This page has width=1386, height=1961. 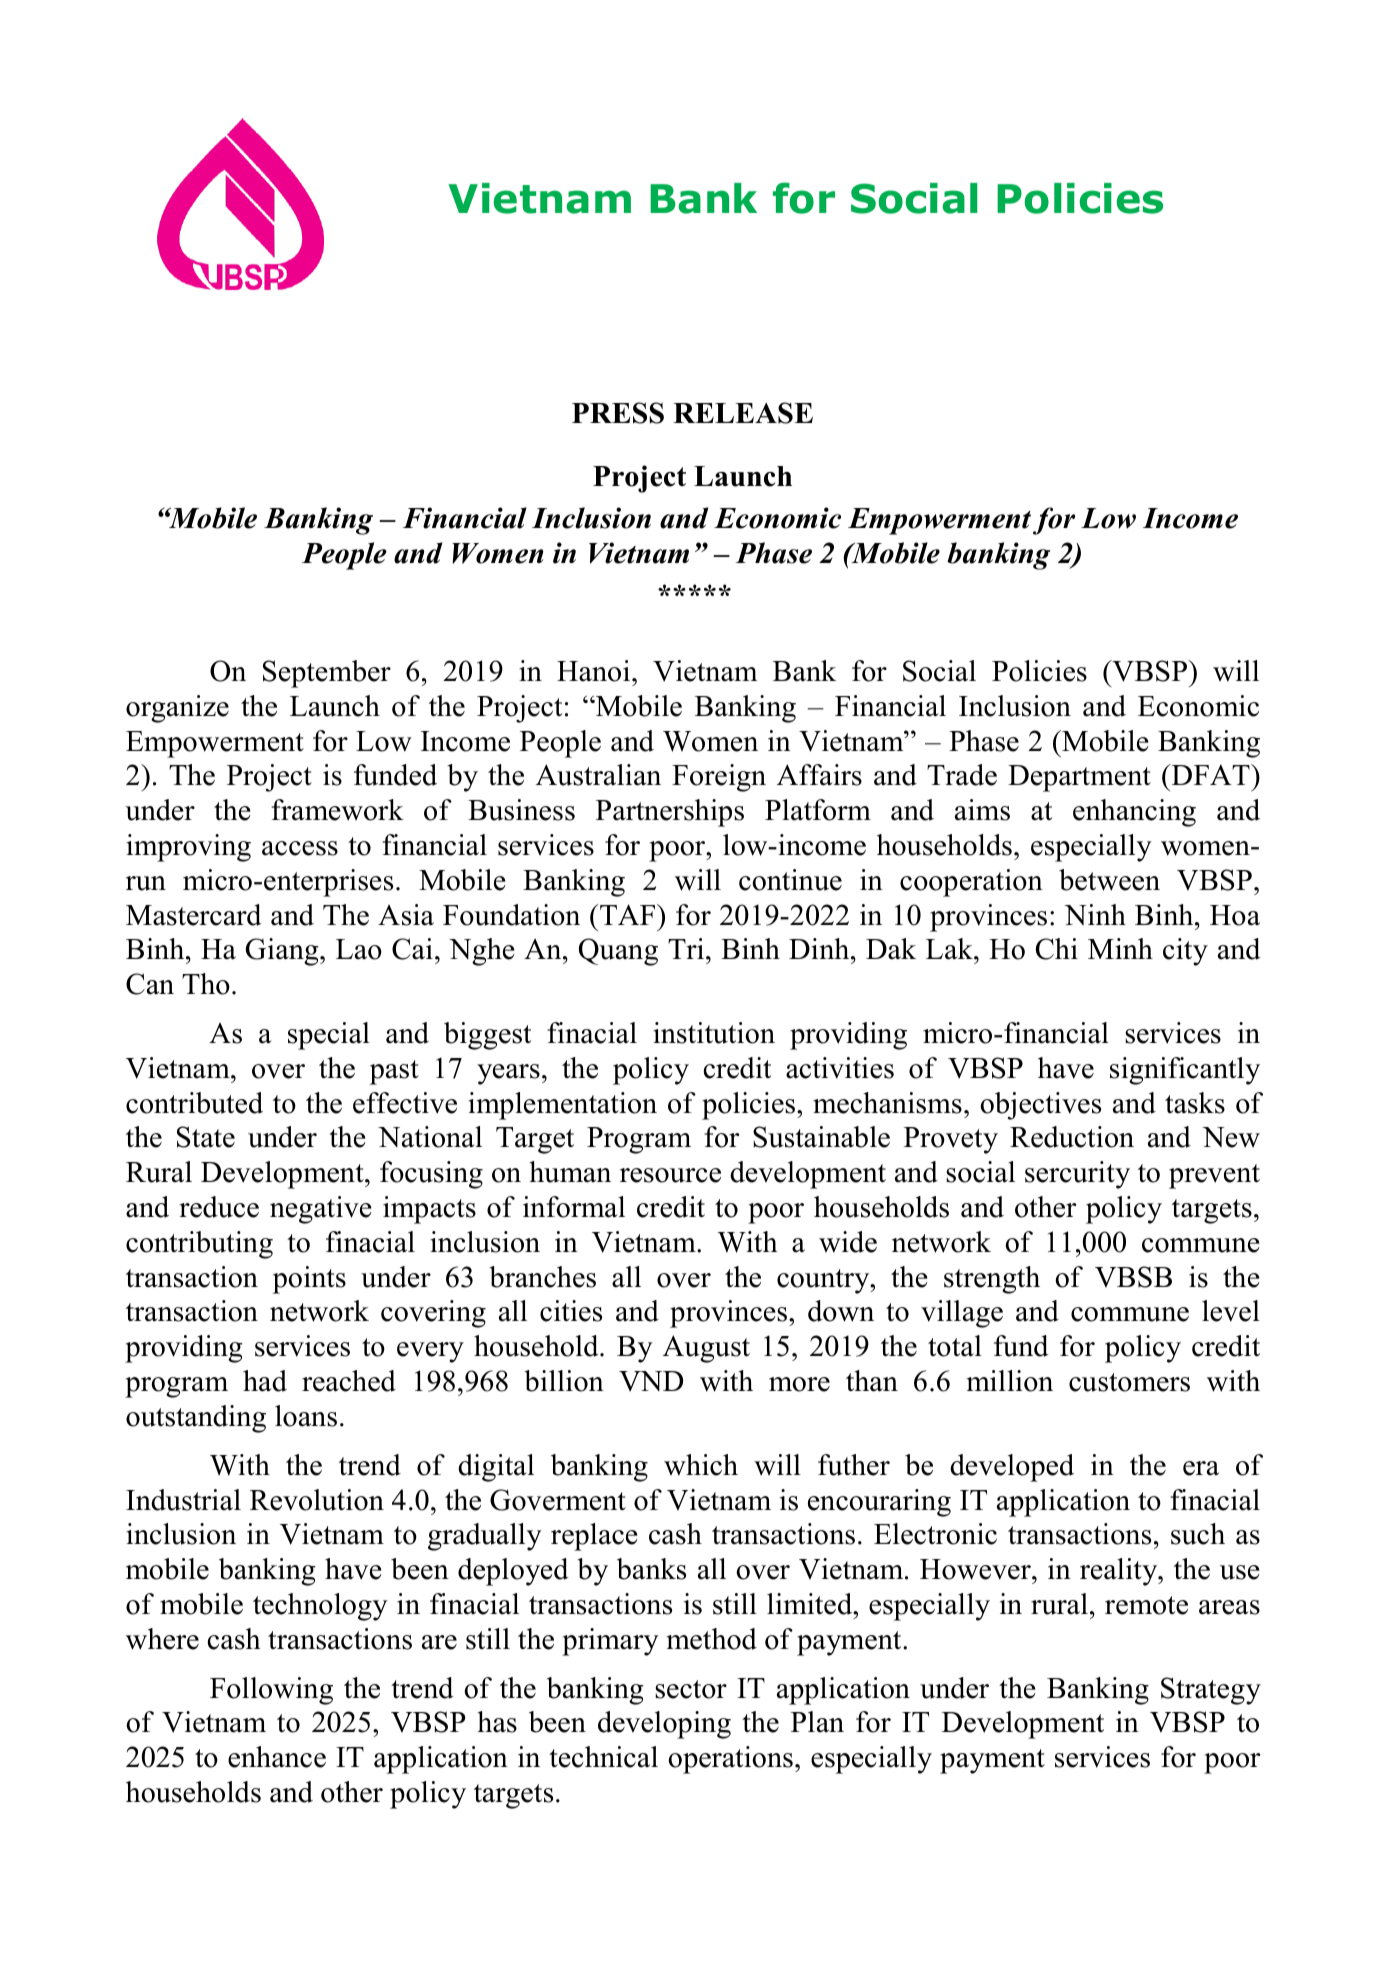 I want to click on contributed, so click(x=194, y=1103).
